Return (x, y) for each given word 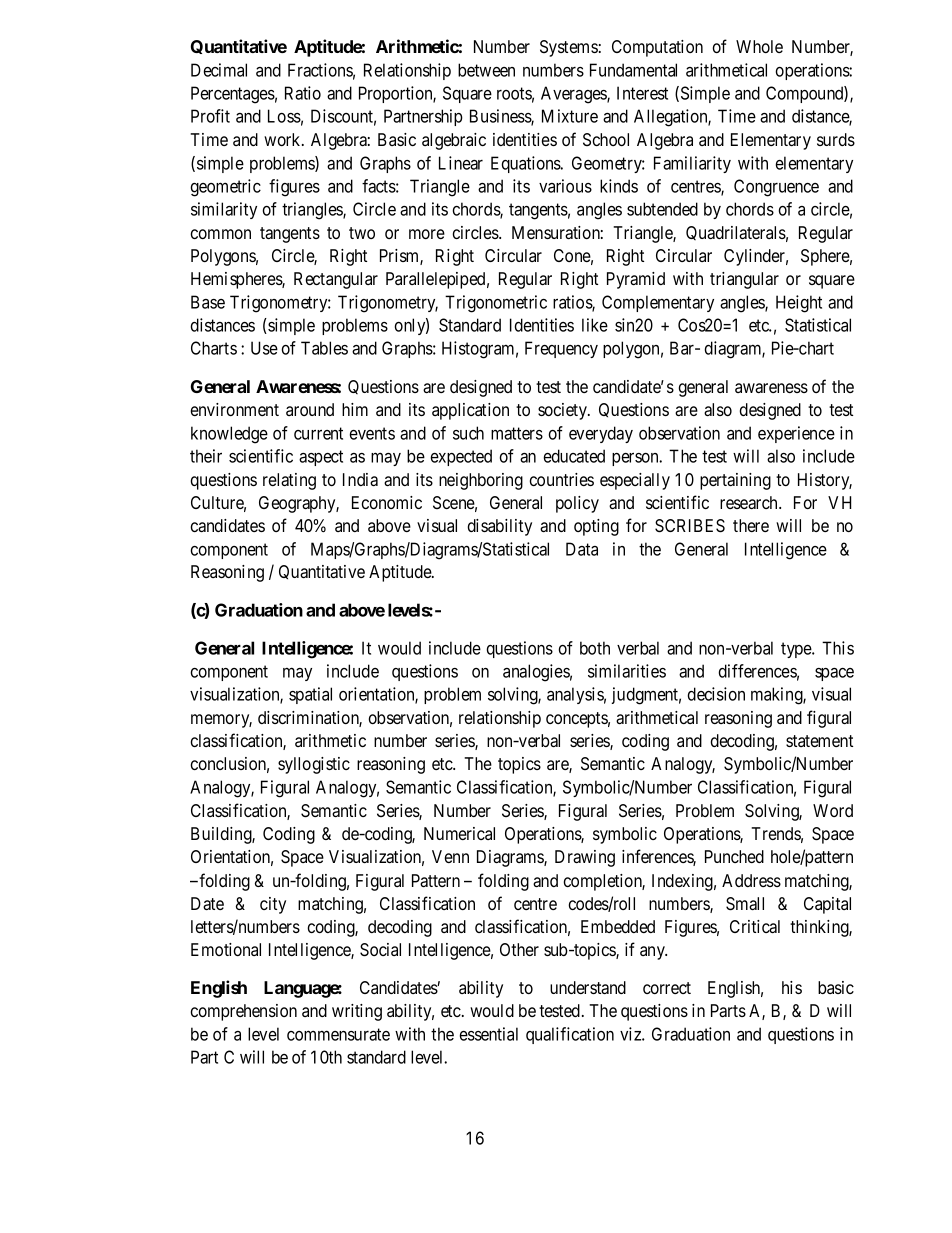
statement (819, 741)
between (486, 70)
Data (582, 549)
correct (667, 988)
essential (489, 1034)
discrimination (310, 719)
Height (799, 304)
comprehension (243, 1012)
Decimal (219, 70)
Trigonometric (496, 304)
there (751, 525)
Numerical (459, 833)
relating (289, 481)
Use (264, 348)
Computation (657, 48)
